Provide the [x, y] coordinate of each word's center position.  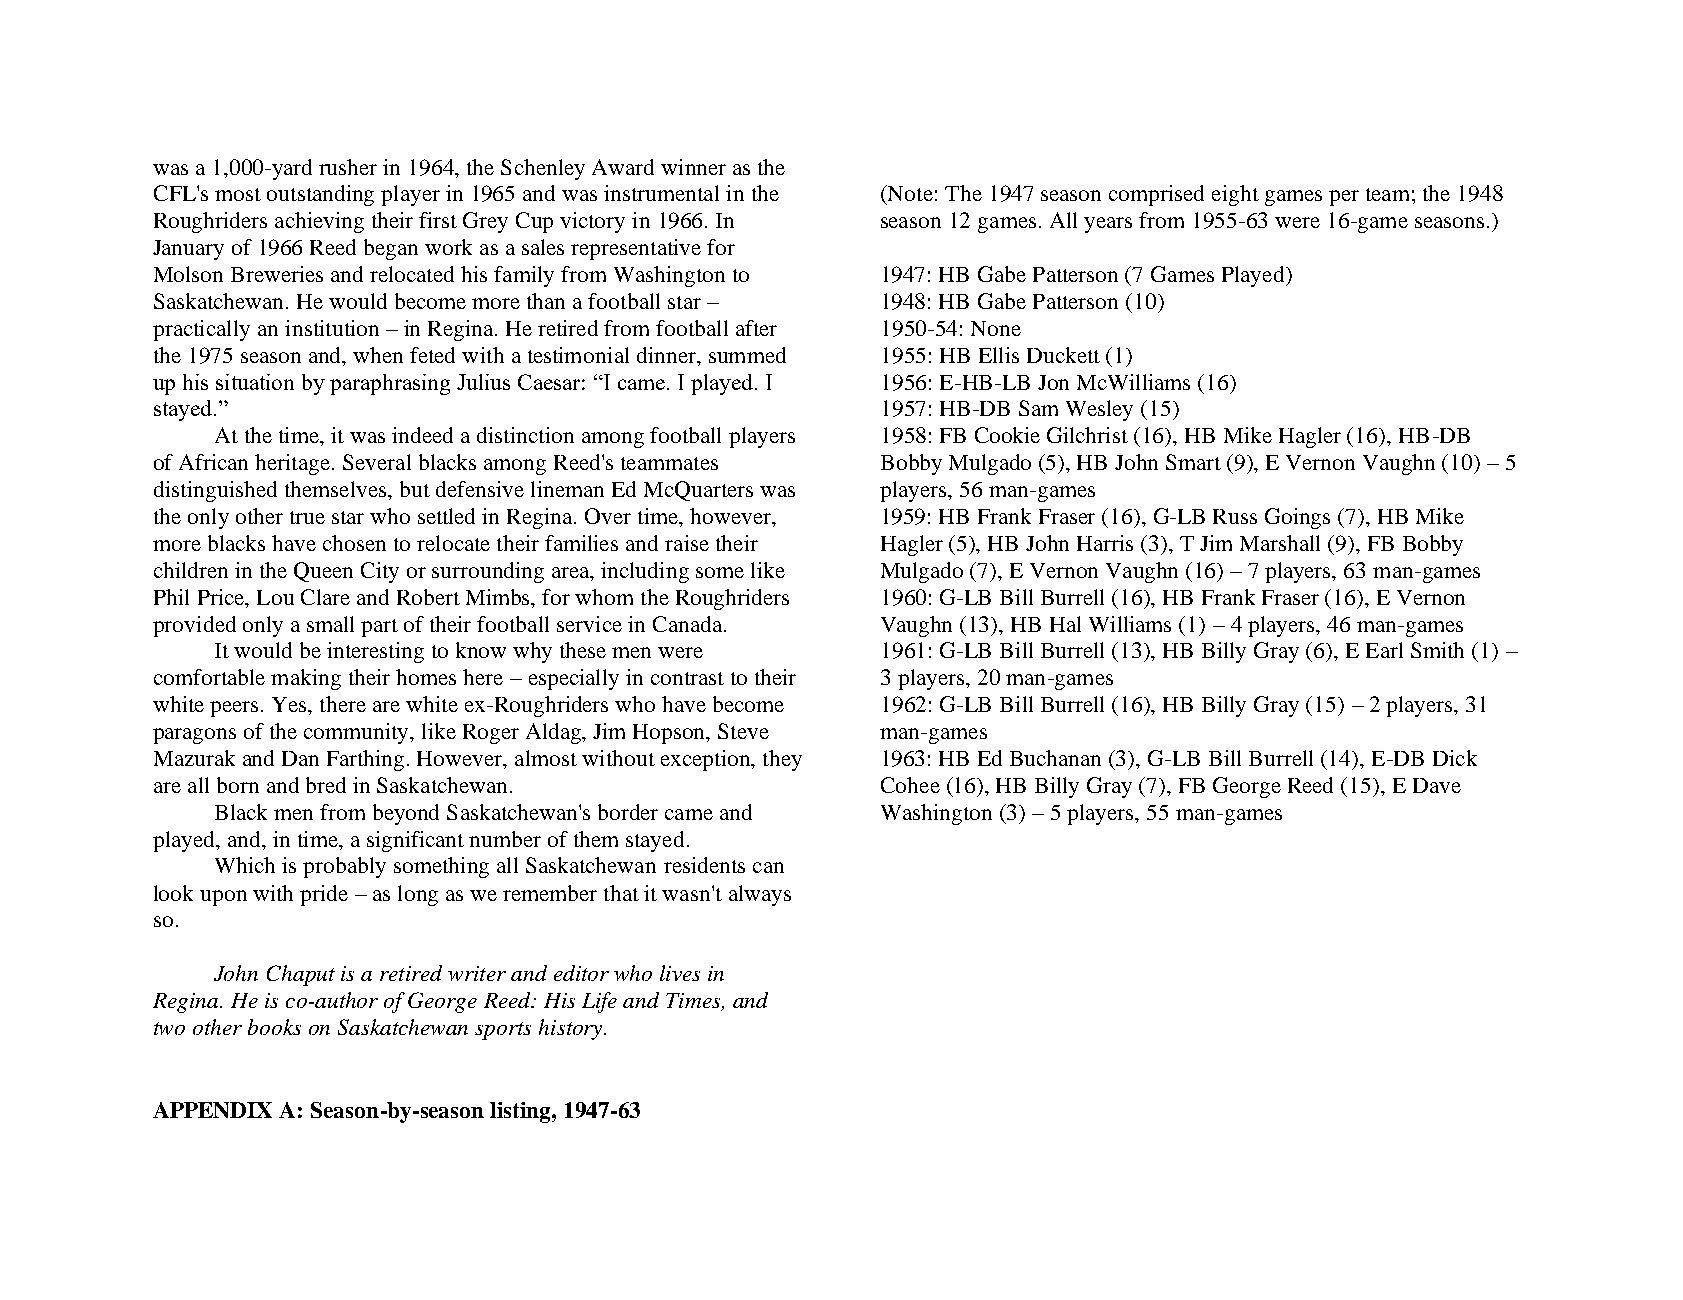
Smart [1193, 462]
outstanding [320, 195]
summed [747, 355]
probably [344, 867]
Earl [1384, 650]
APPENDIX [212, 1110]
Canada [689, 624]
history [572, 1029]
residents [704, 865]
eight [1235, 195]
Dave [1437, 785]
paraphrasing [390, 384]
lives [680, 973]
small [330, 624]
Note [909, 194]
